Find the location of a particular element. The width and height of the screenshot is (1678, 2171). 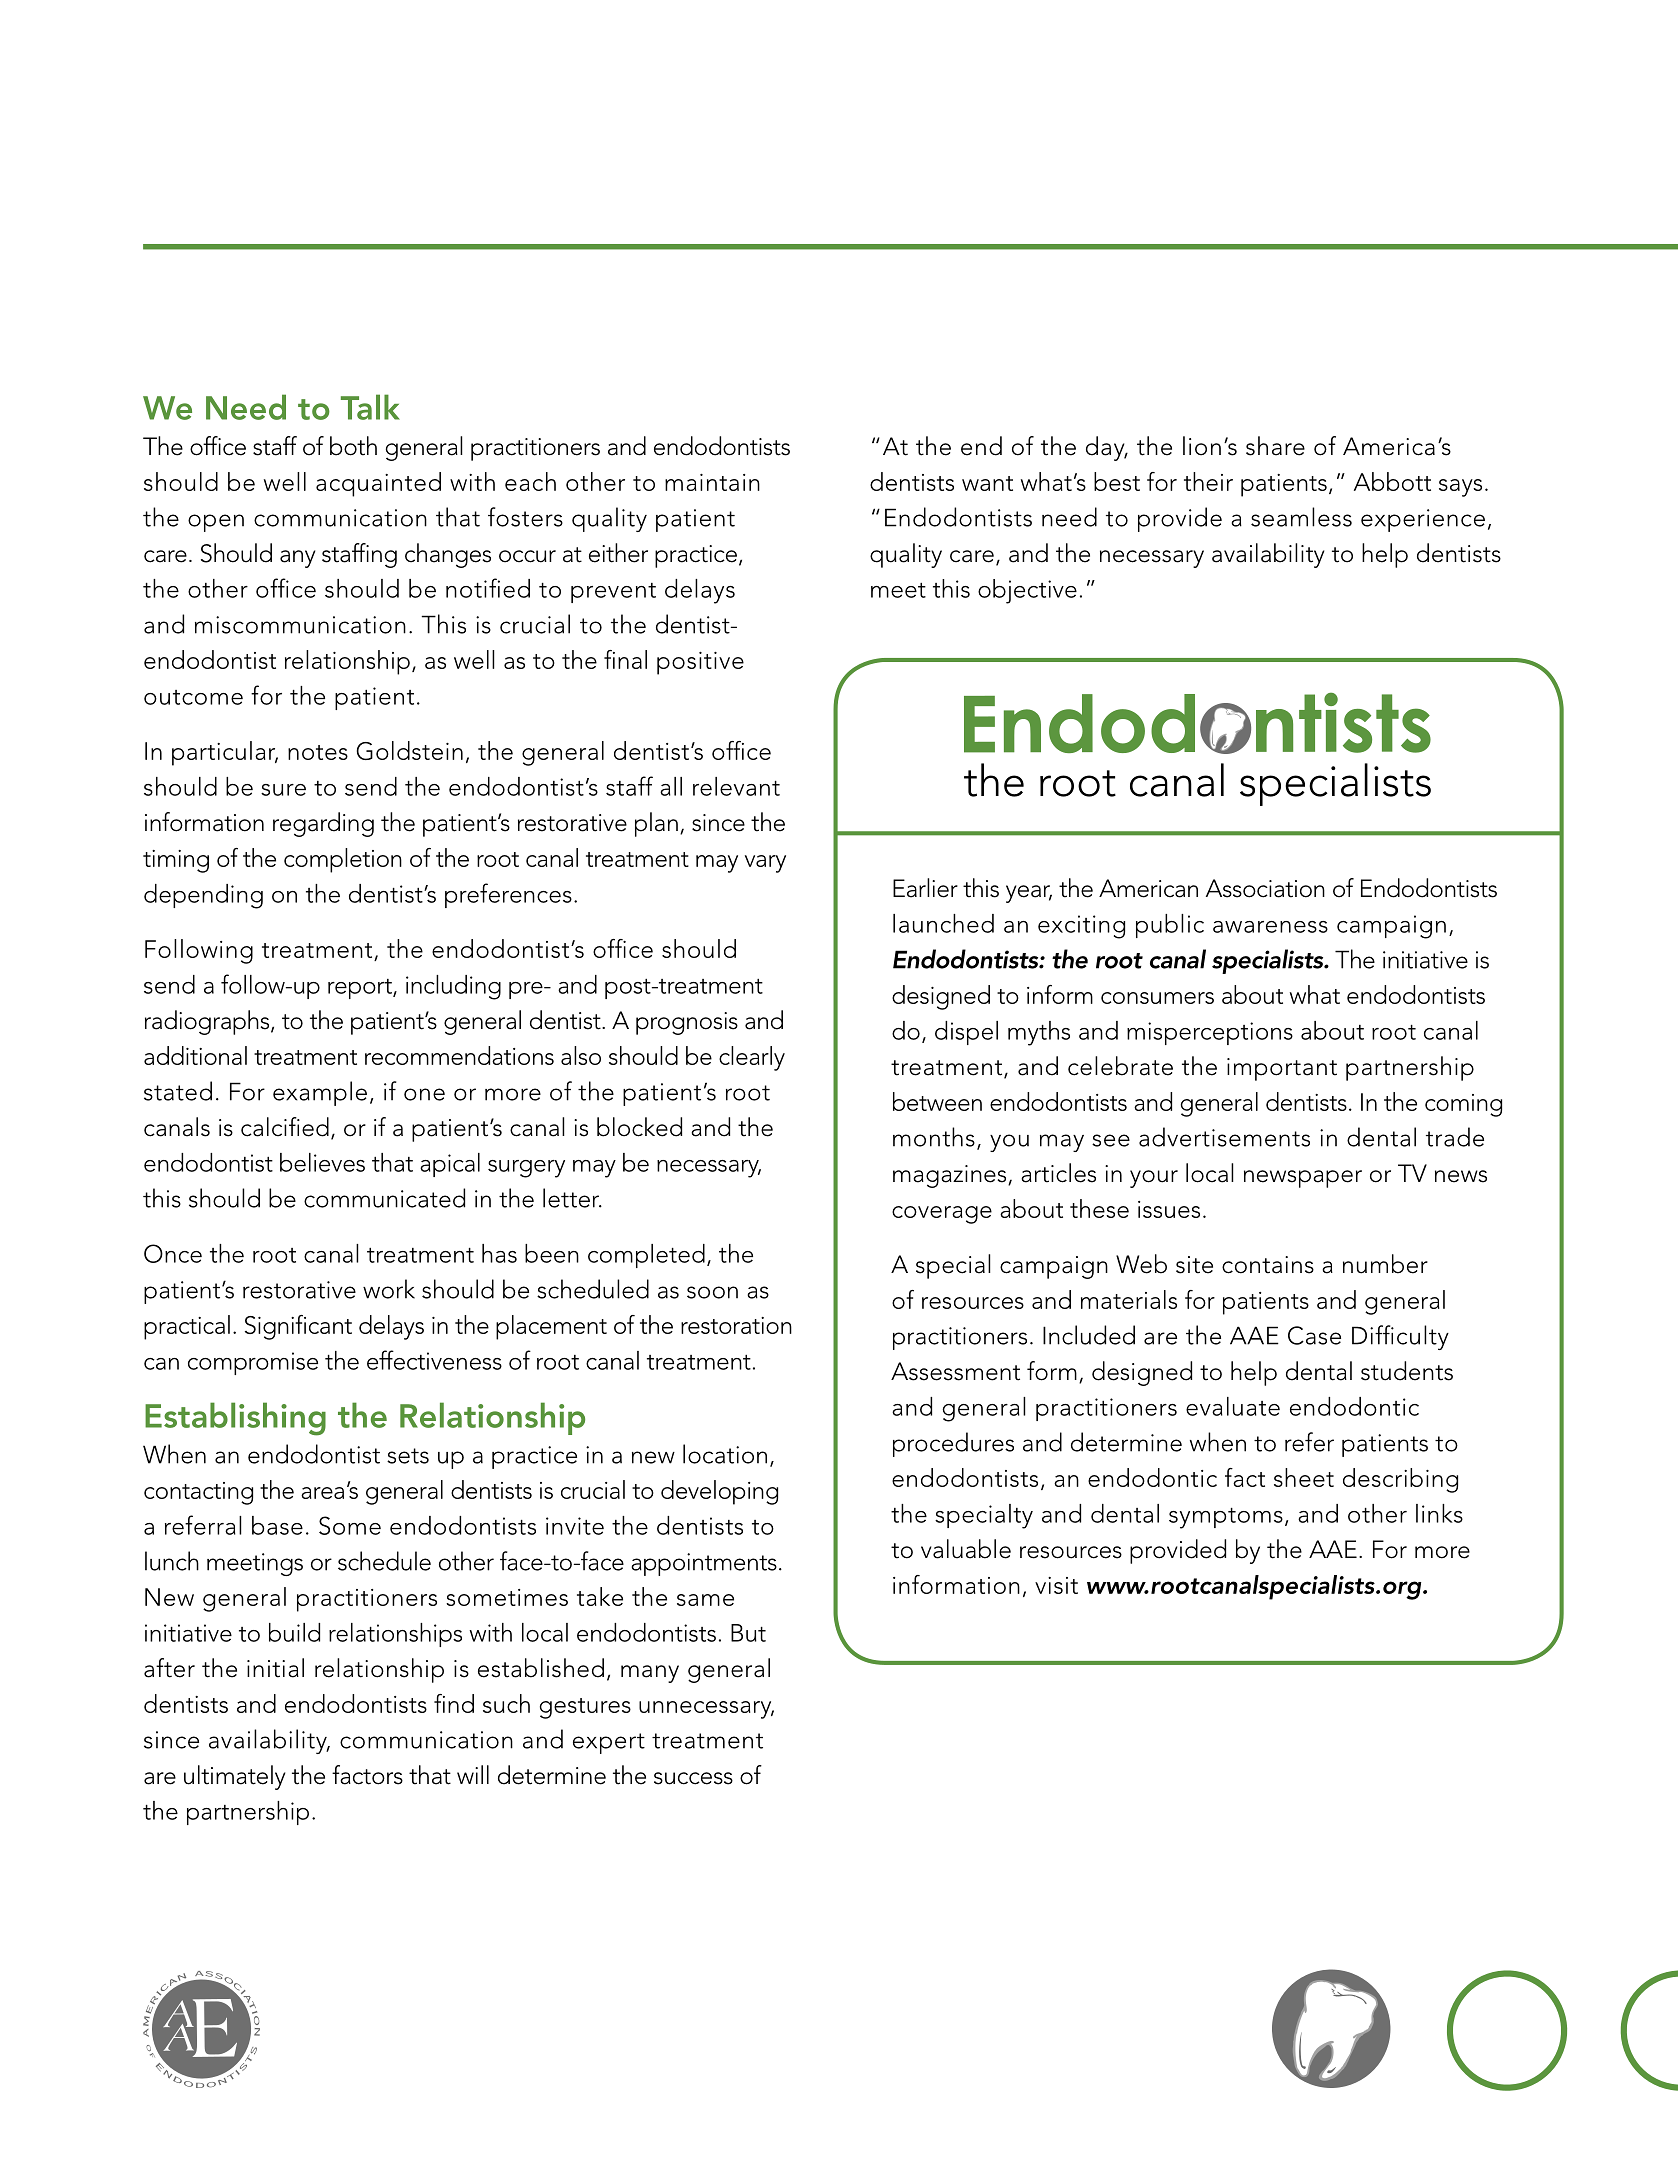

Association is located at coordinates (1265, 888).
